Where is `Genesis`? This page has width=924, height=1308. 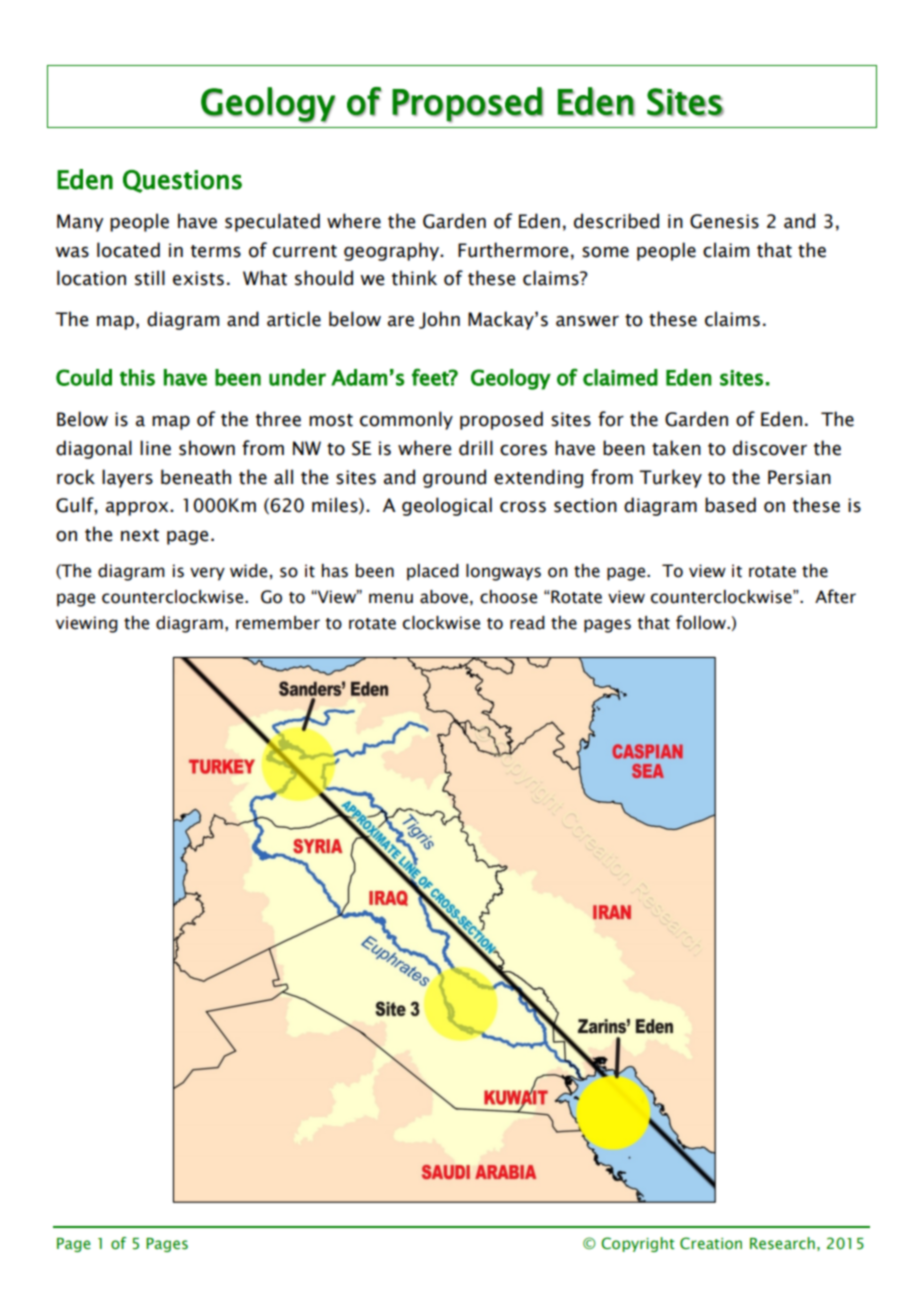 Genesis is located at coordinates (724, 221).
